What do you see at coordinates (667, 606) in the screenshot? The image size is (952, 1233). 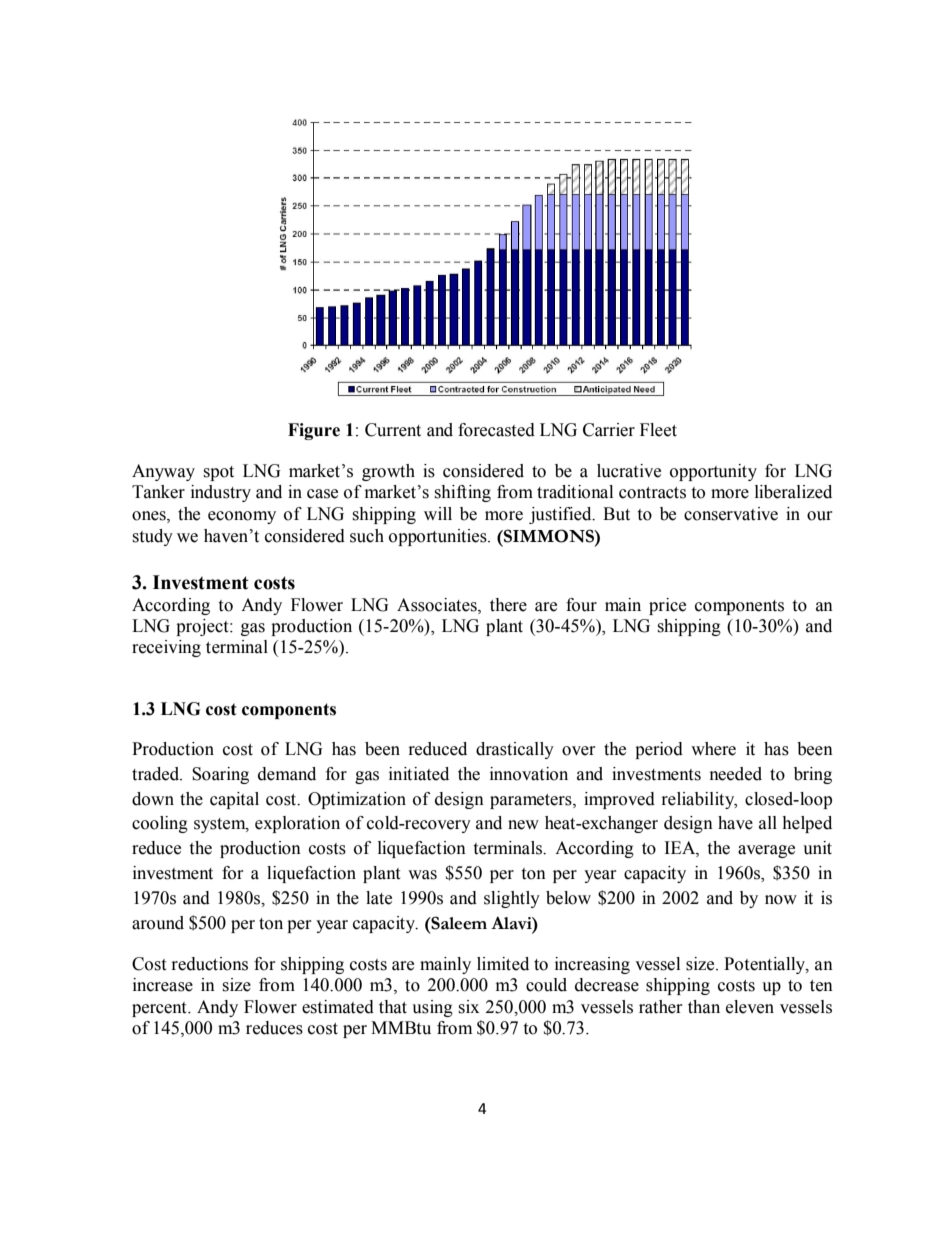 I see `price` at bounding box center [667, 606].
